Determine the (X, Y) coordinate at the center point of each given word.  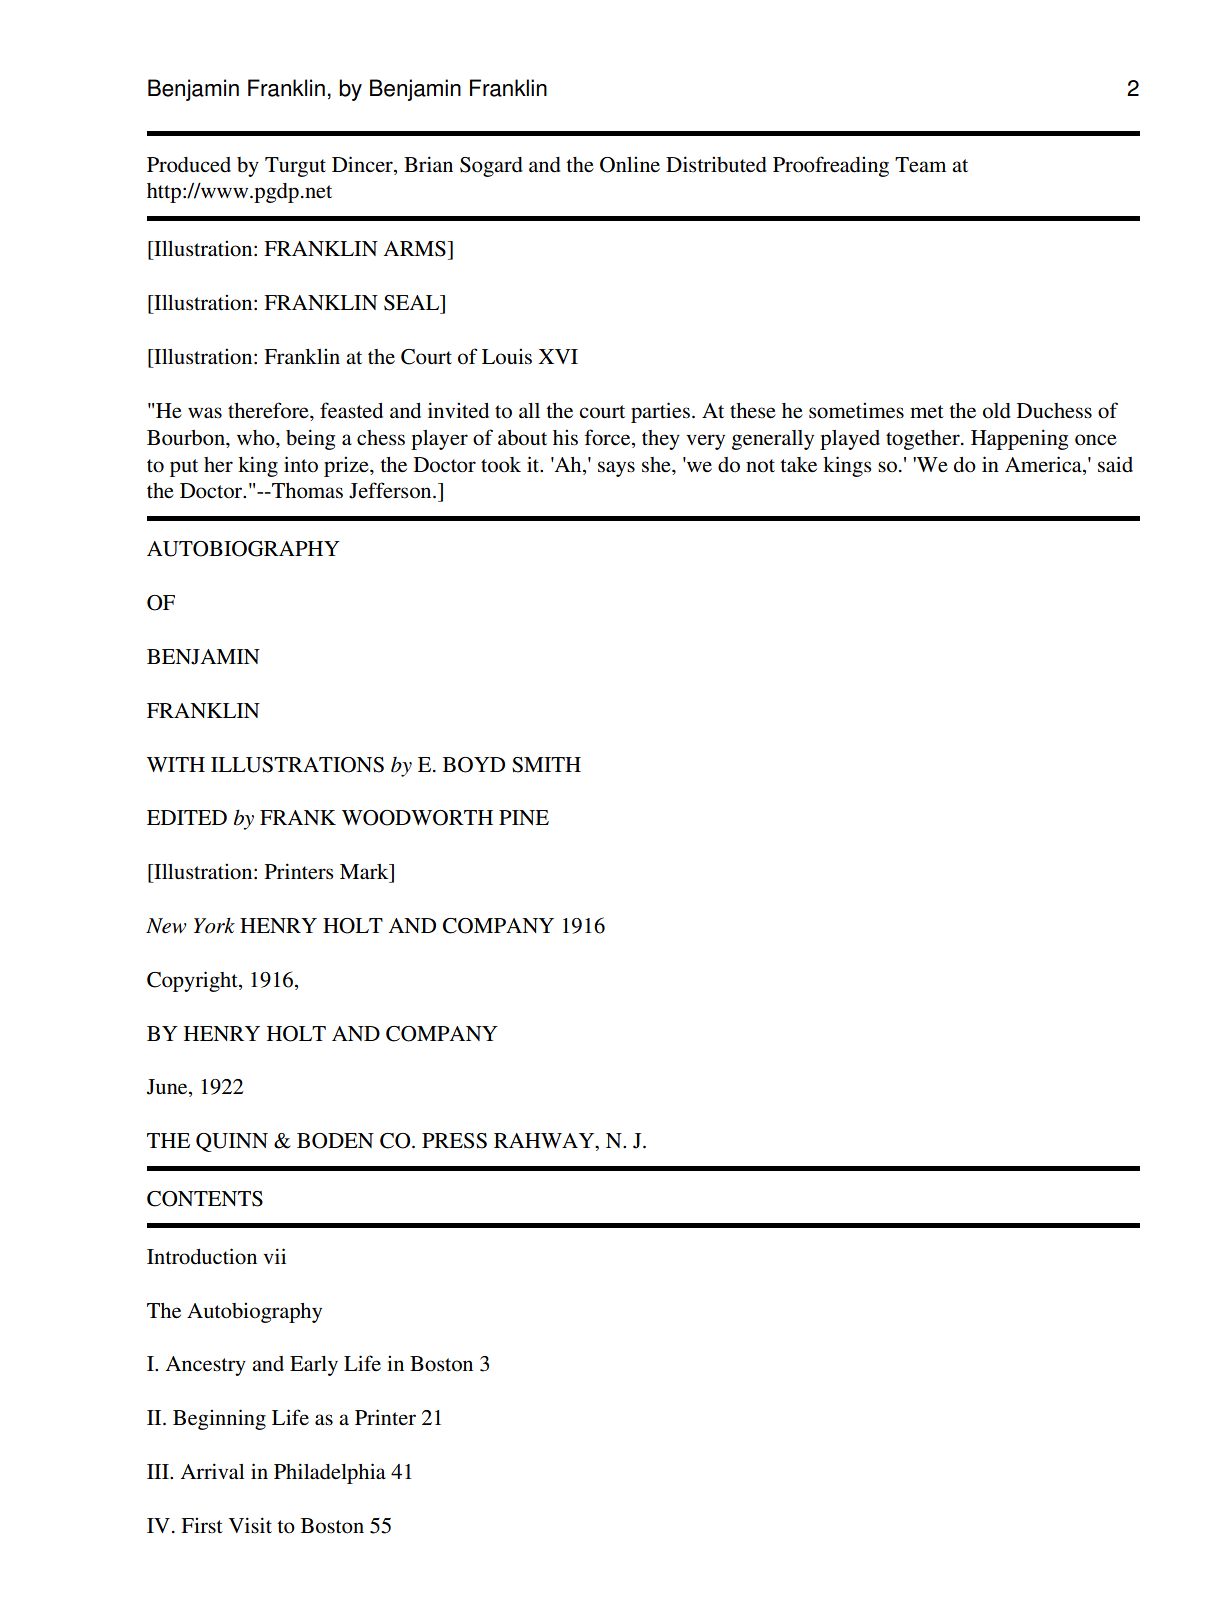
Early (314, 1366)
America (1044, 464)
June (168, 1088)
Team (920, 165)
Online (630, 164)
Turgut (295, 167)
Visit (250, 1525)
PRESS (454, 1141)
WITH (176, 764)
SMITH (546, 765)
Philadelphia (330, 1473)
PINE (524, 817)
